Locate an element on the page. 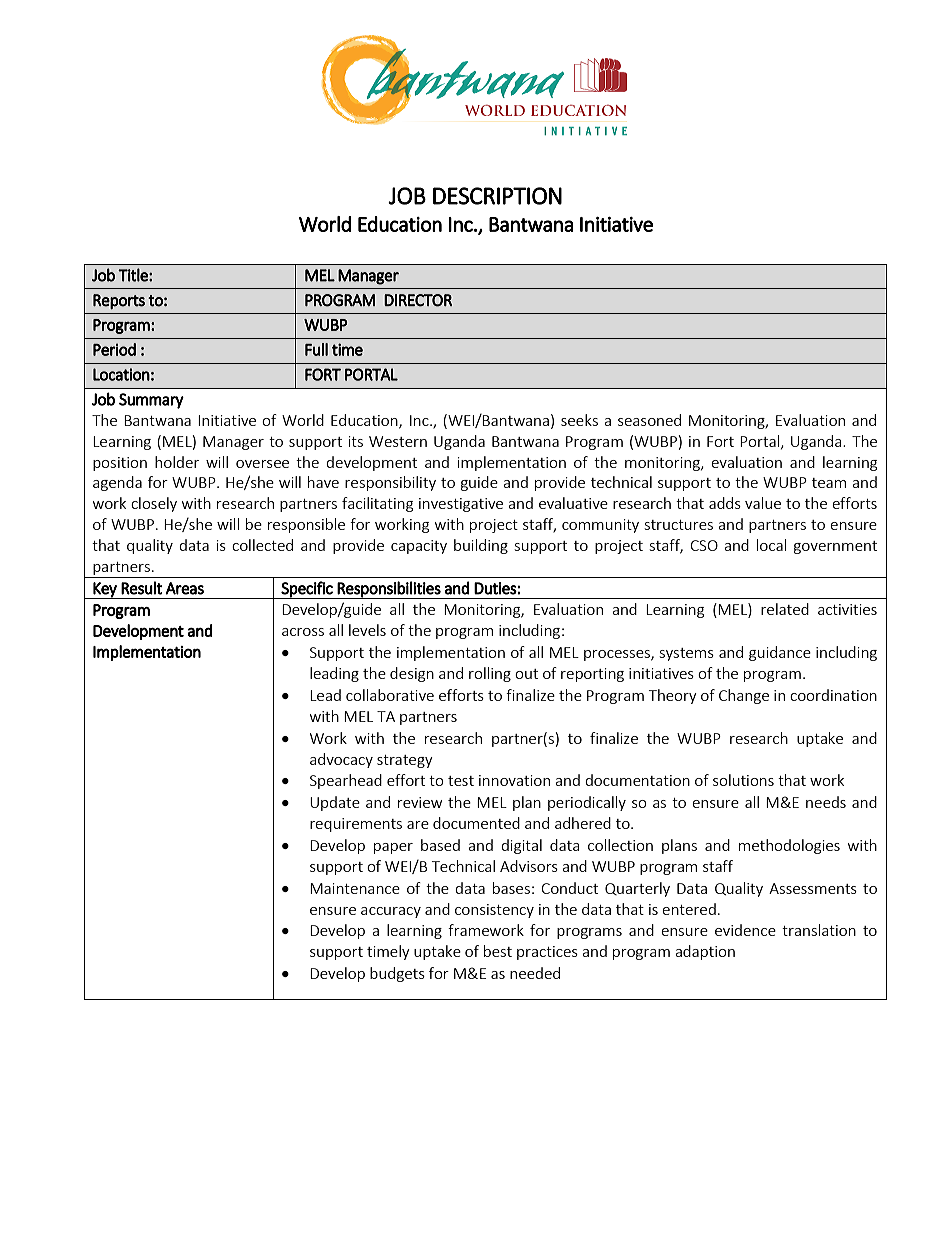  DIRECTOR is located at coordinates (418, 300).
